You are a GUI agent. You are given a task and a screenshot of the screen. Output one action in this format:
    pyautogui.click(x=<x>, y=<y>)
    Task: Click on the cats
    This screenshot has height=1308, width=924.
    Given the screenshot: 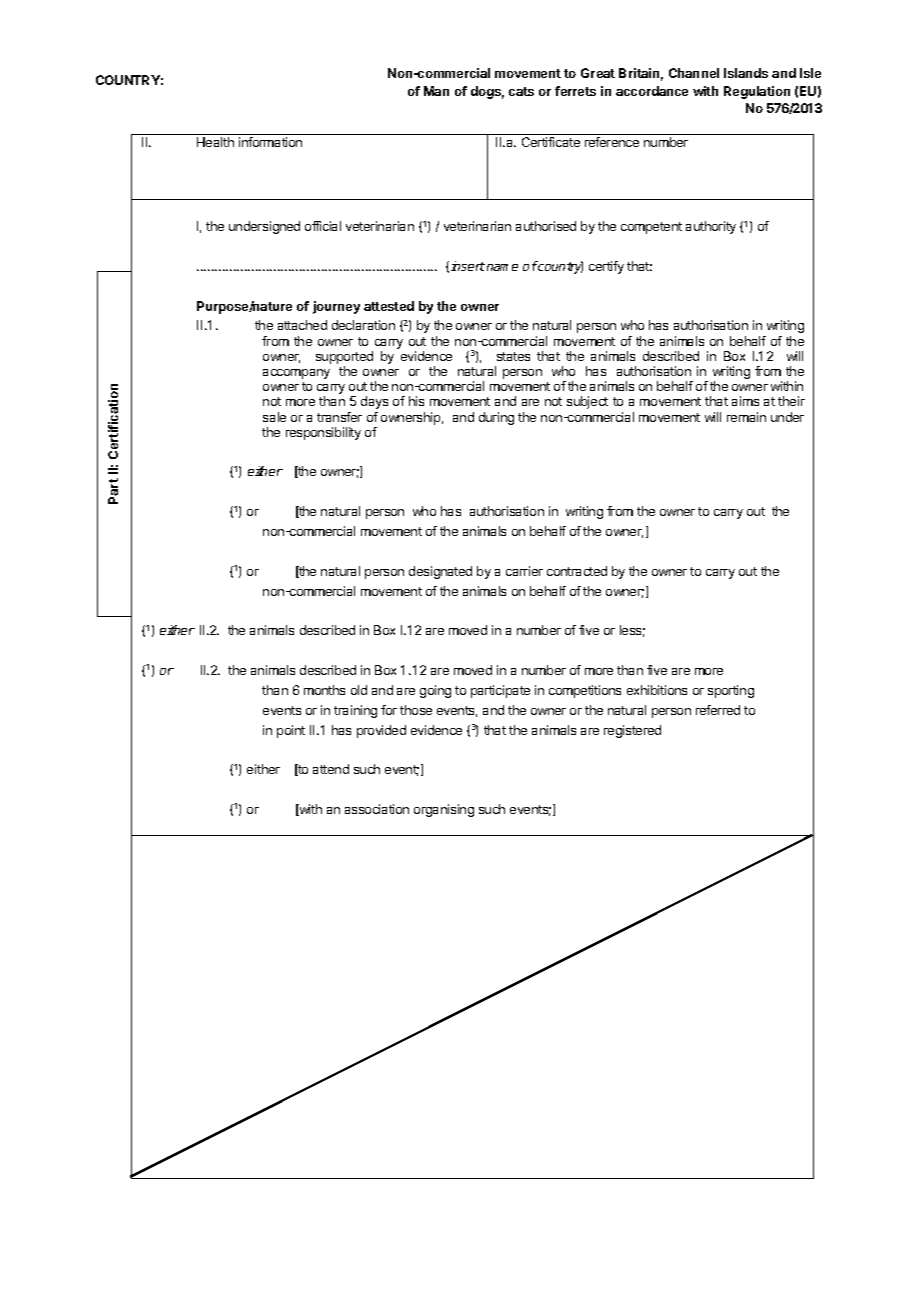 What is the action you would take?
    pyautogui.click(x=521, y=91)
